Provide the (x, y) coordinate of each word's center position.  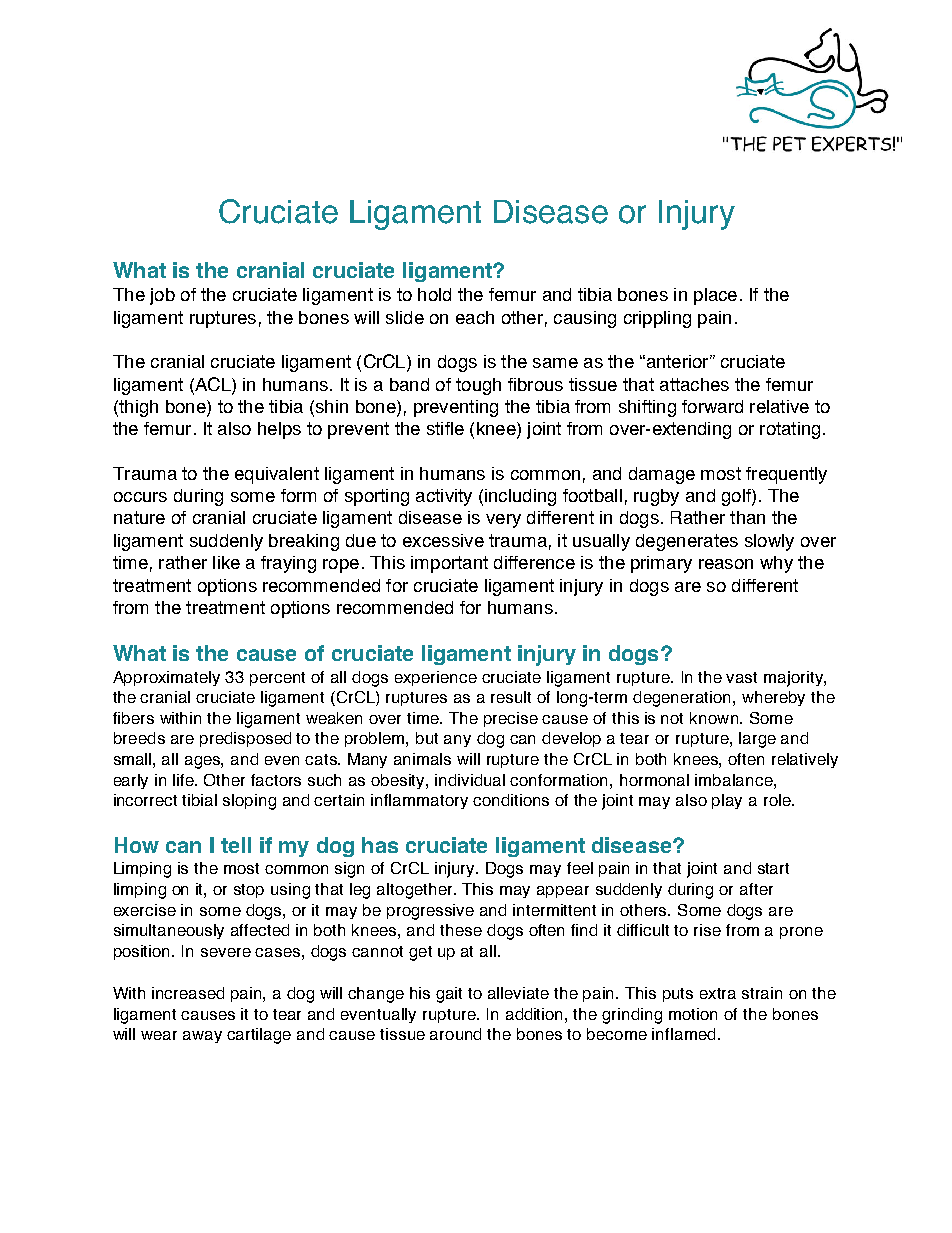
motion (693, 1014)
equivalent (277, 475)
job (162, 296)
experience (436, 678)
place (715, 296)
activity (444, 497)
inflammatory (419, 801)
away (202, 1037)
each (475, 317)
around (455, 1034)
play (727, 801)
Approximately (166, 678)
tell (236, 845)
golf (737, 497)
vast (741, 677)
